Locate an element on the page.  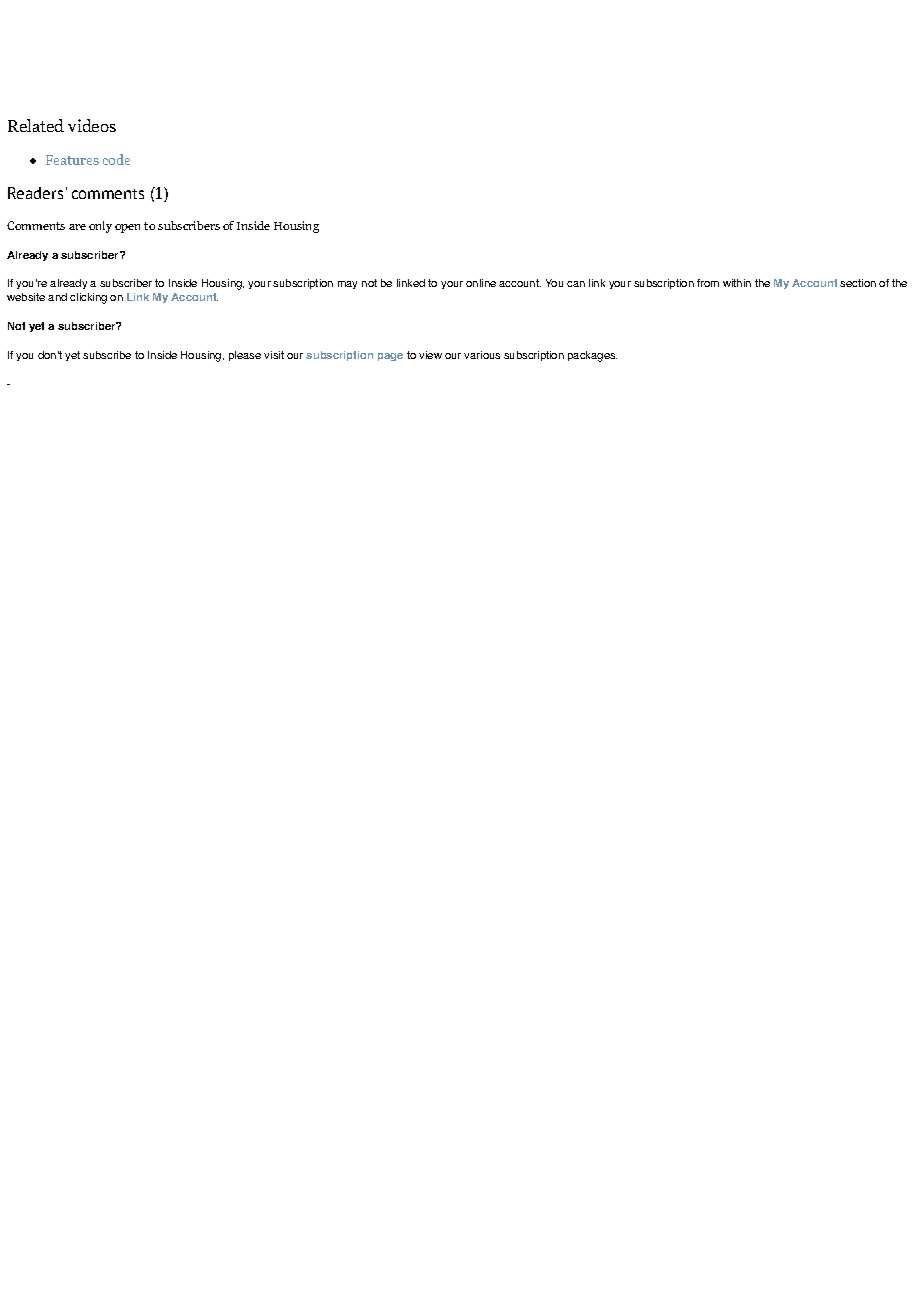
view is located at coordinates (430, 355).
